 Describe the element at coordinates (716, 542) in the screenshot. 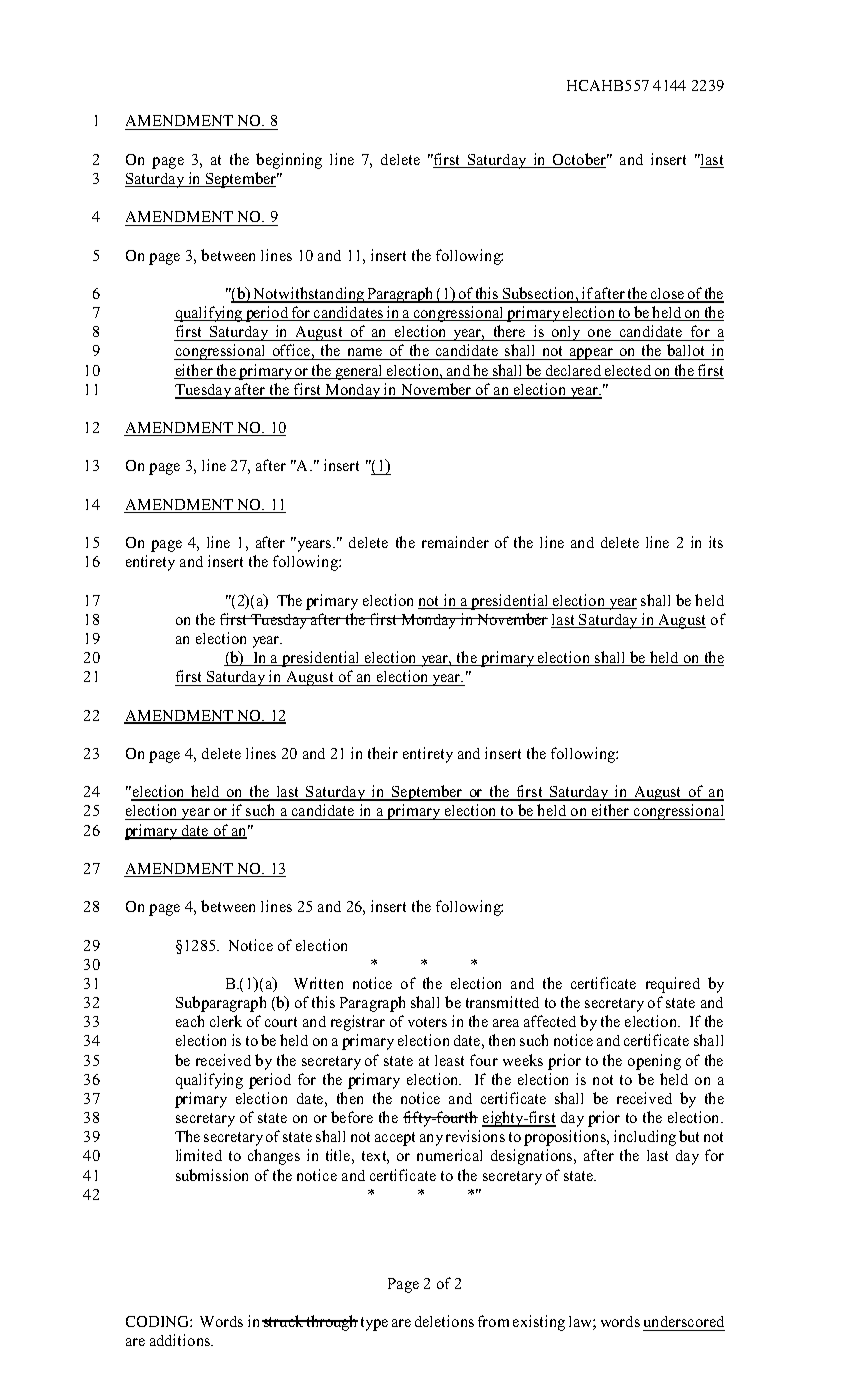

I see `its` at that location.
